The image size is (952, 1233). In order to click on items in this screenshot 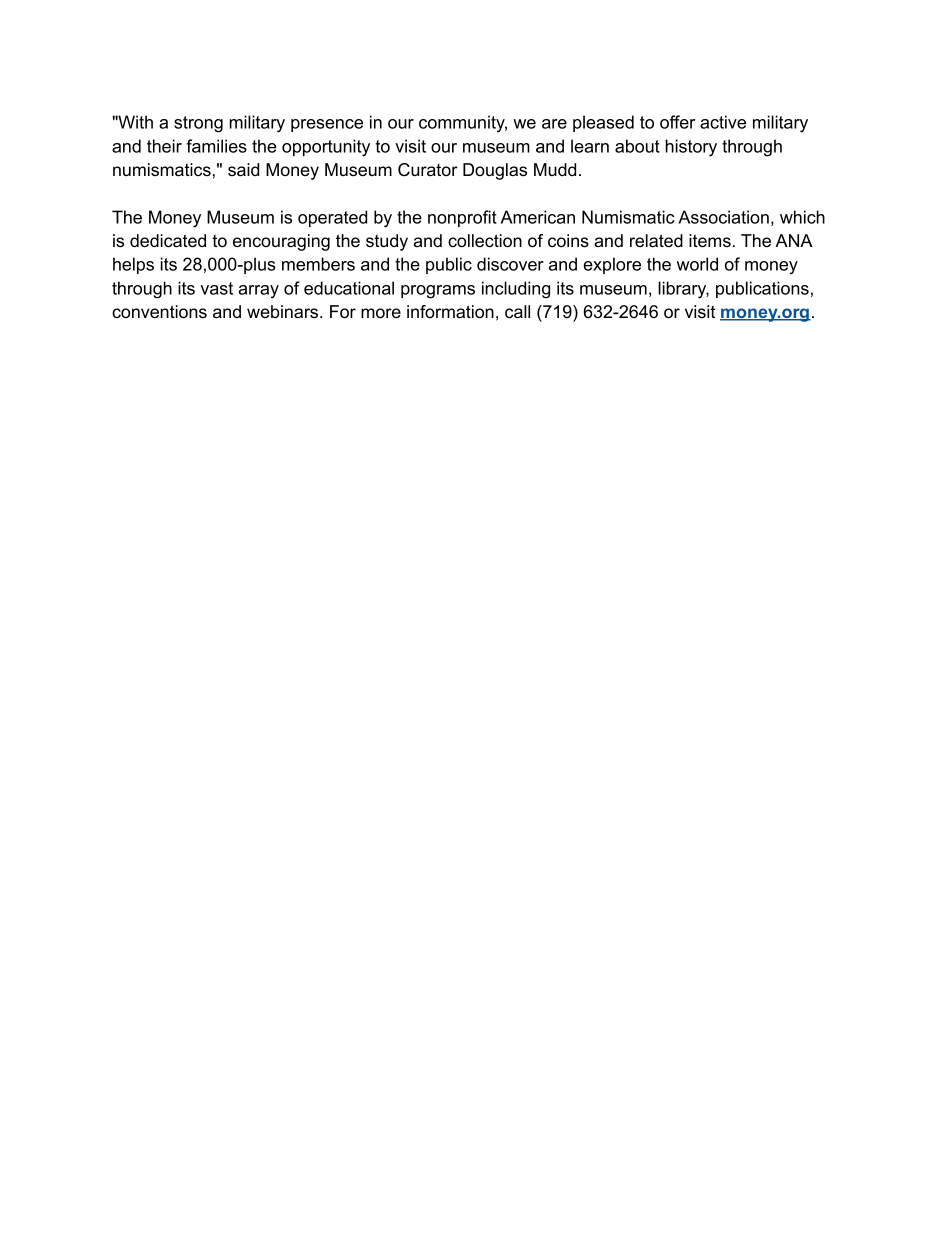, I will do `click(710, 241)`.
